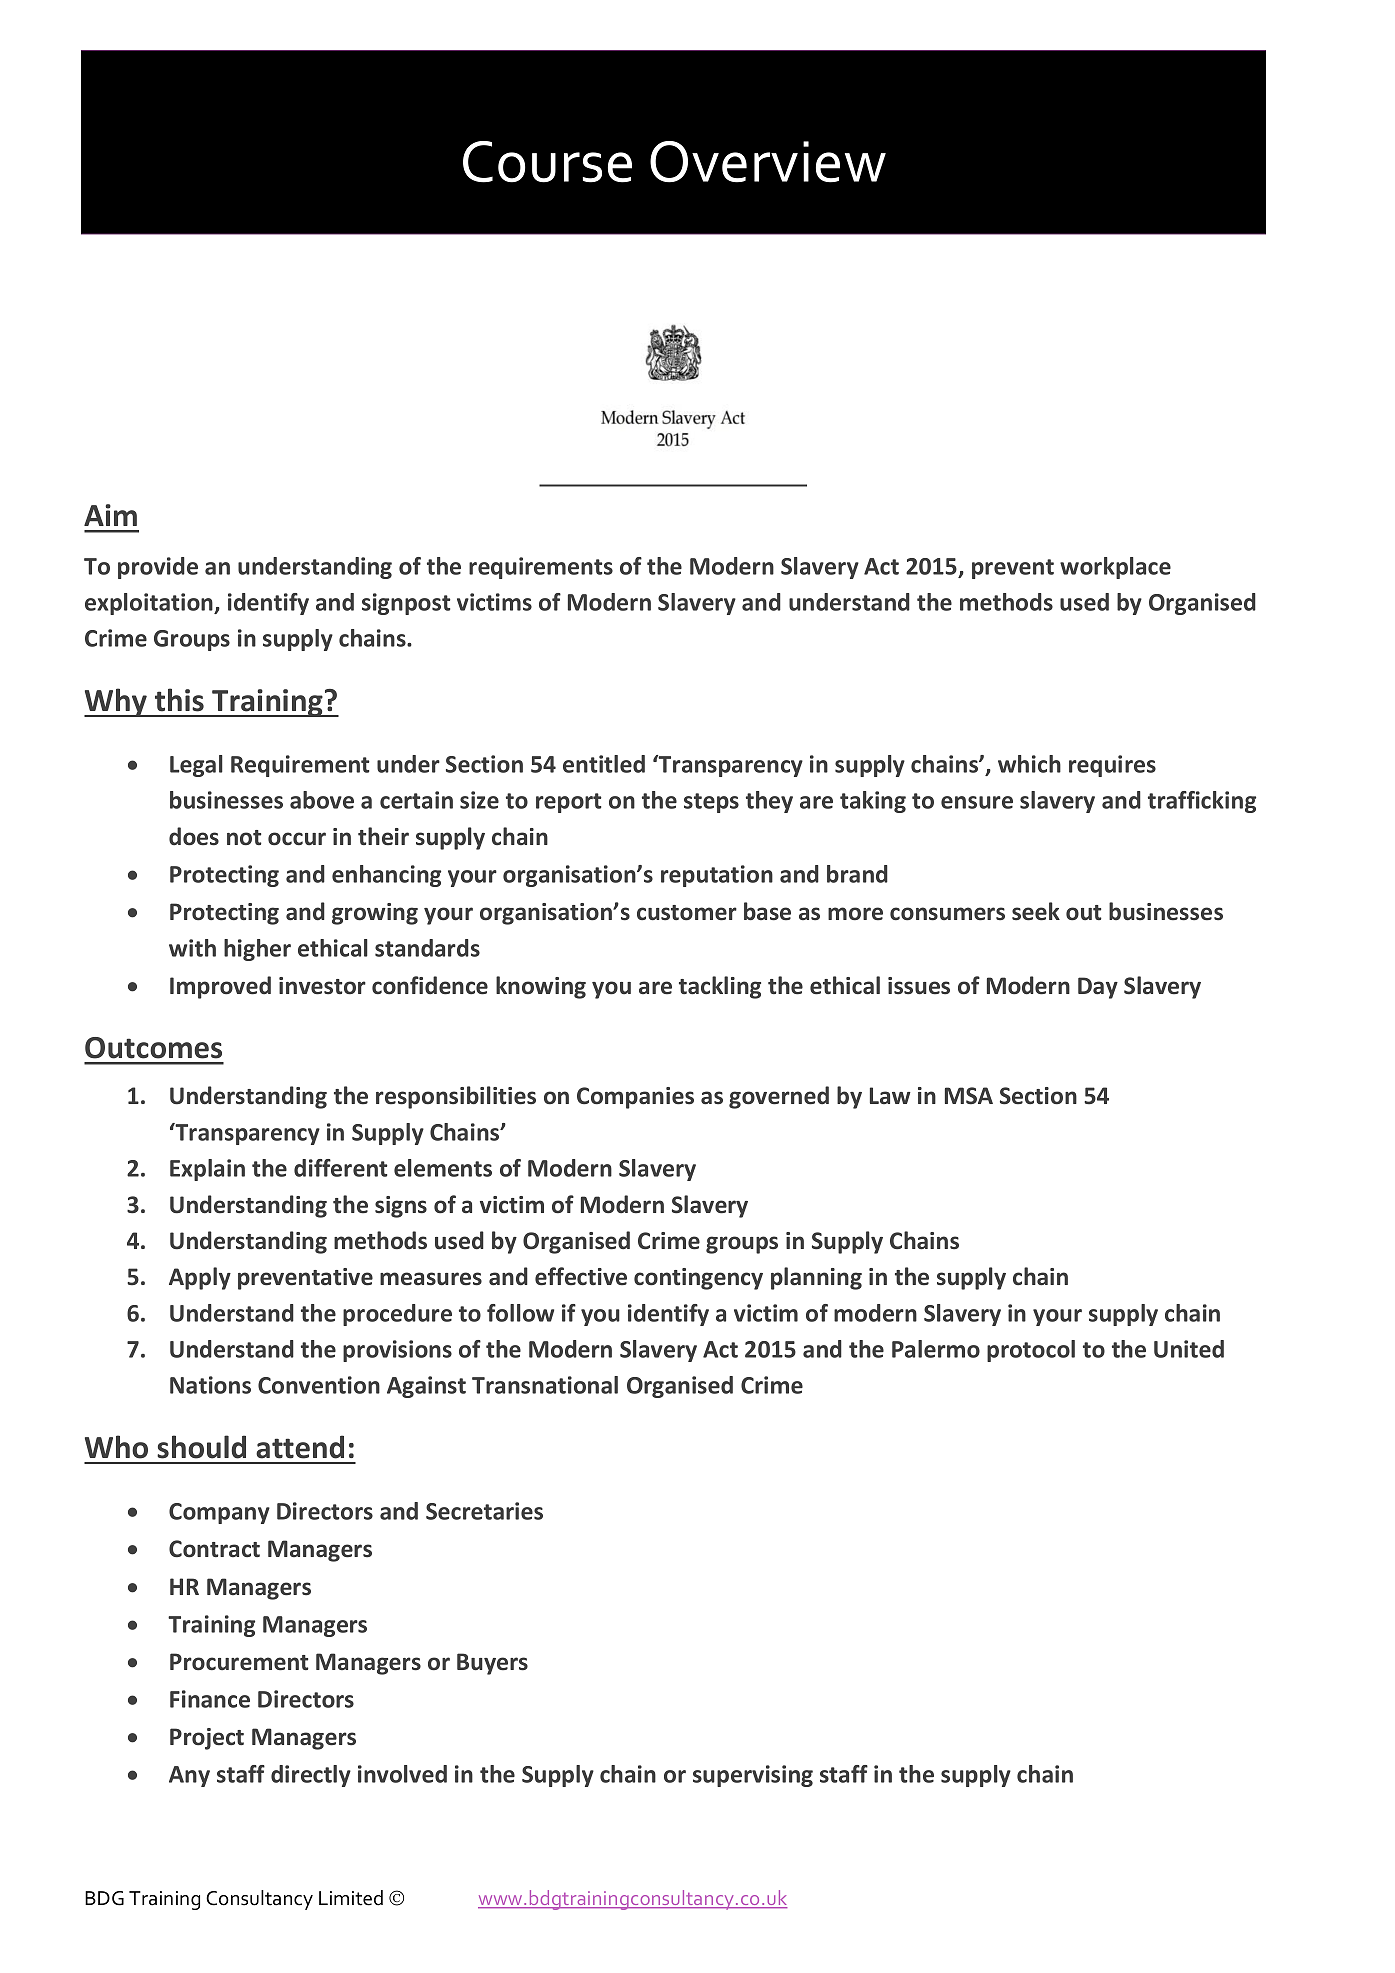 The width and height of the screenshot is (1395, 1973). I want to click on tackling, so click(720, 987).
